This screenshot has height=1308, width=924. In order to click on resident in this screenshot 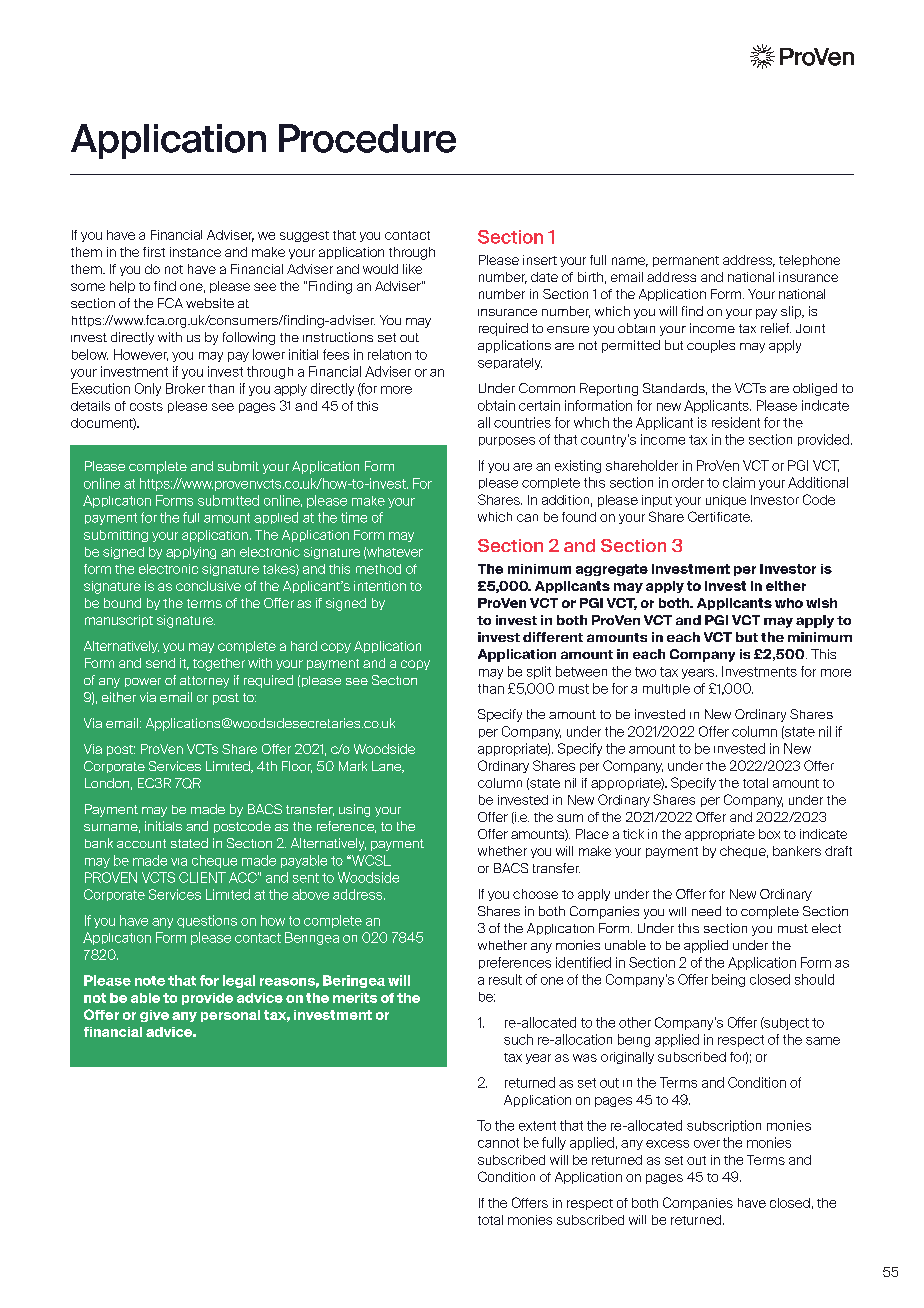, I will do `click(736, 422)`.
